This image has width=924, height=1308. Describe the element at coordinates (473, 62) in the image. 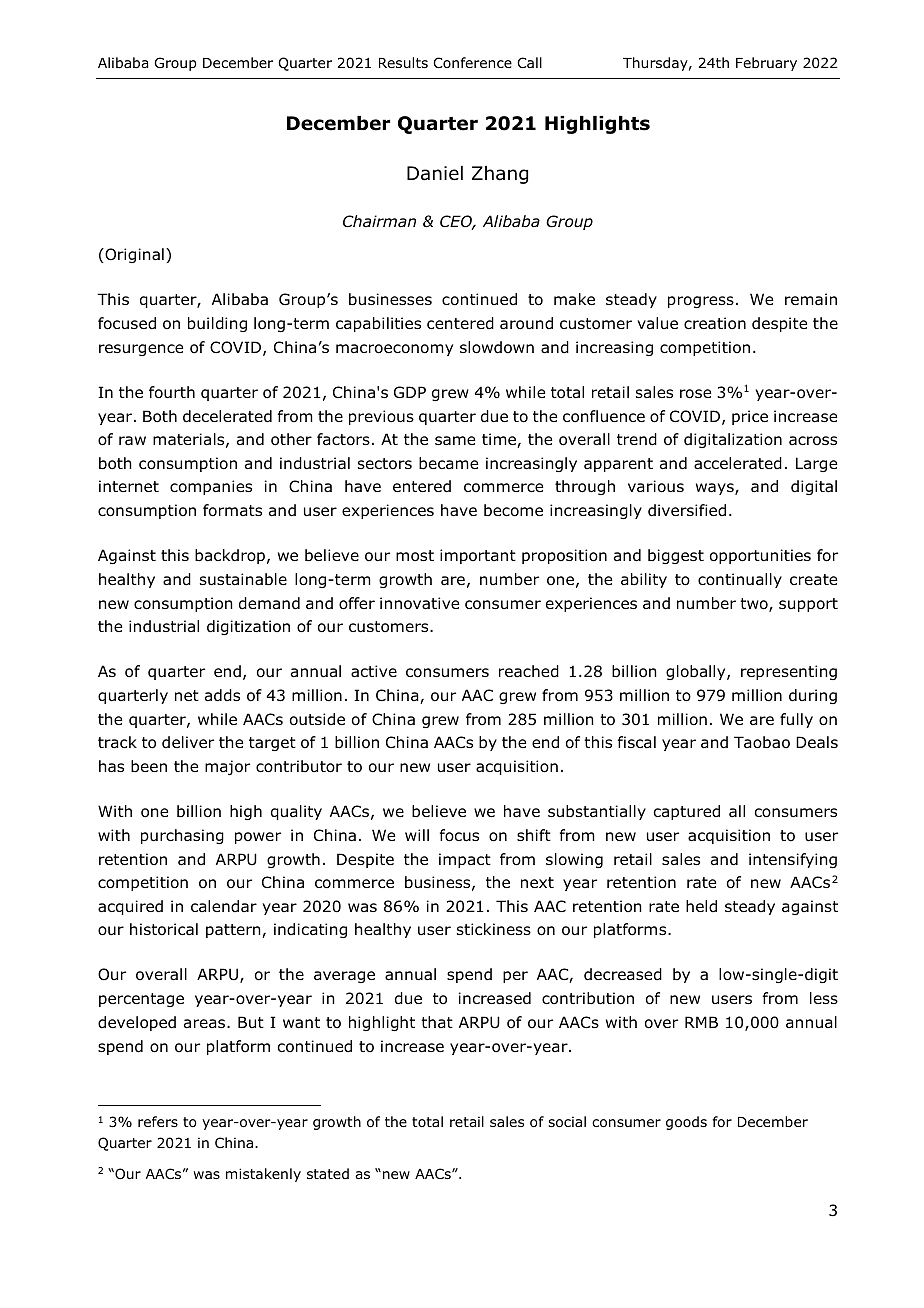

I see `Conference` at that location.
